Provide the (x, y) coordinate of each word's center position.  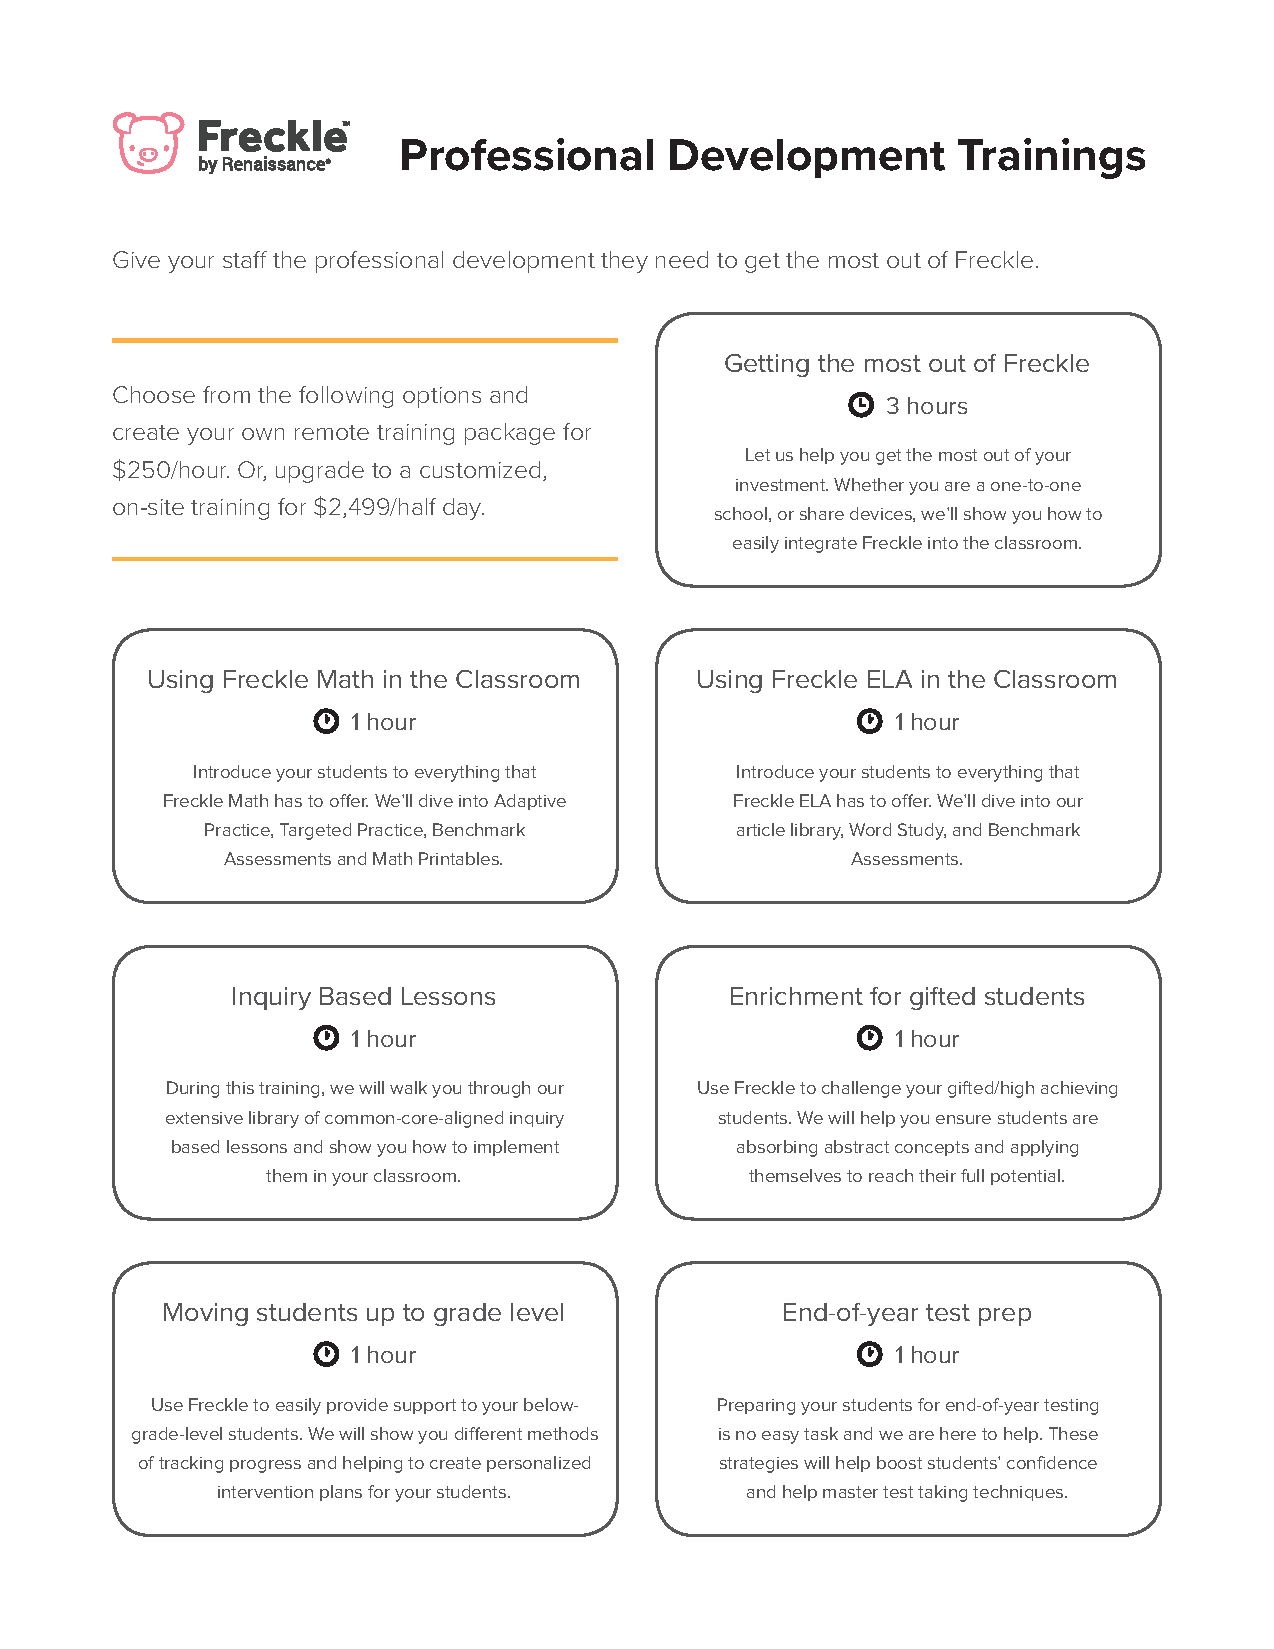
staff (245, 259)
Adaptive (530, 802)
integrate (821, 545)
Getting (767, 365)
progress (265, 1466)
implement (516, 1148)
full (972, 1175)
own (263, 434)
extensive (204, 1118)
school (741, 513)
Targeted (315, 831)
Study (922, 831)
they (624, 262)
